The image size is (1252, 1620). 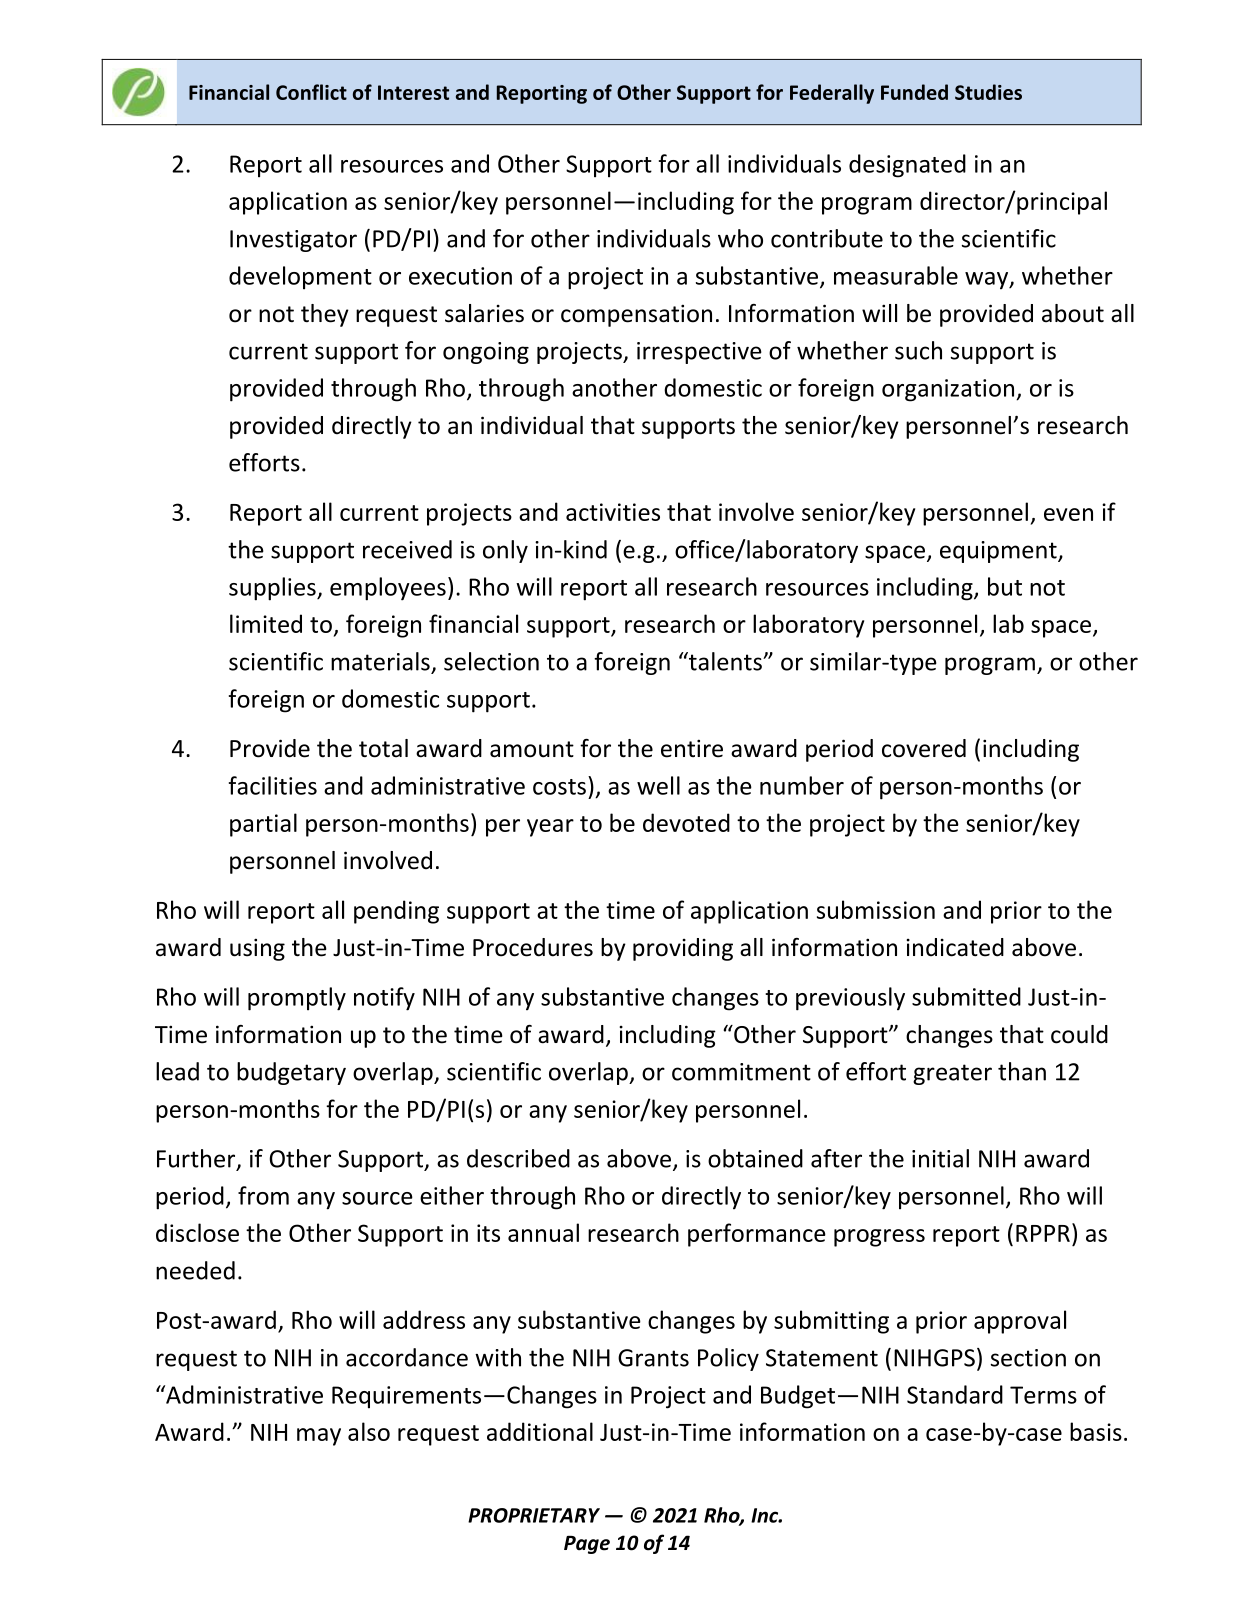 I want to click on commitment, so click(x=741, y=1072).
